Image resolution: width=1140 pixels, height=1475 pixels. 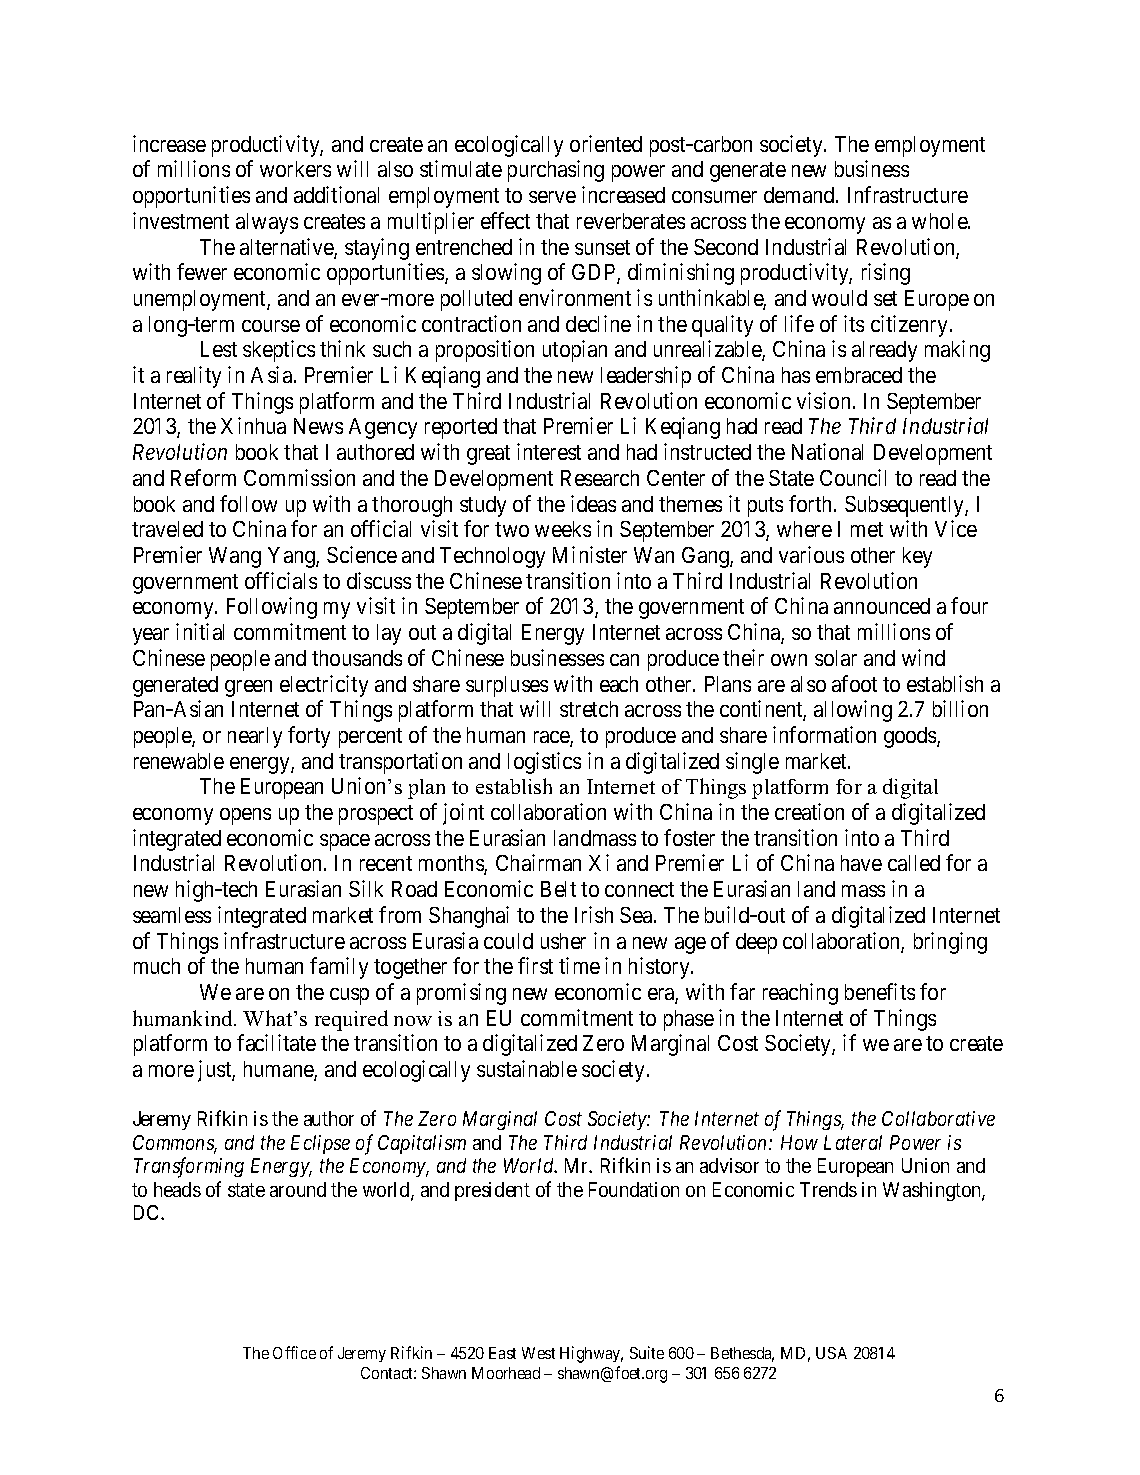 I want to click on sustainable, so click(x=527, y=1068).
